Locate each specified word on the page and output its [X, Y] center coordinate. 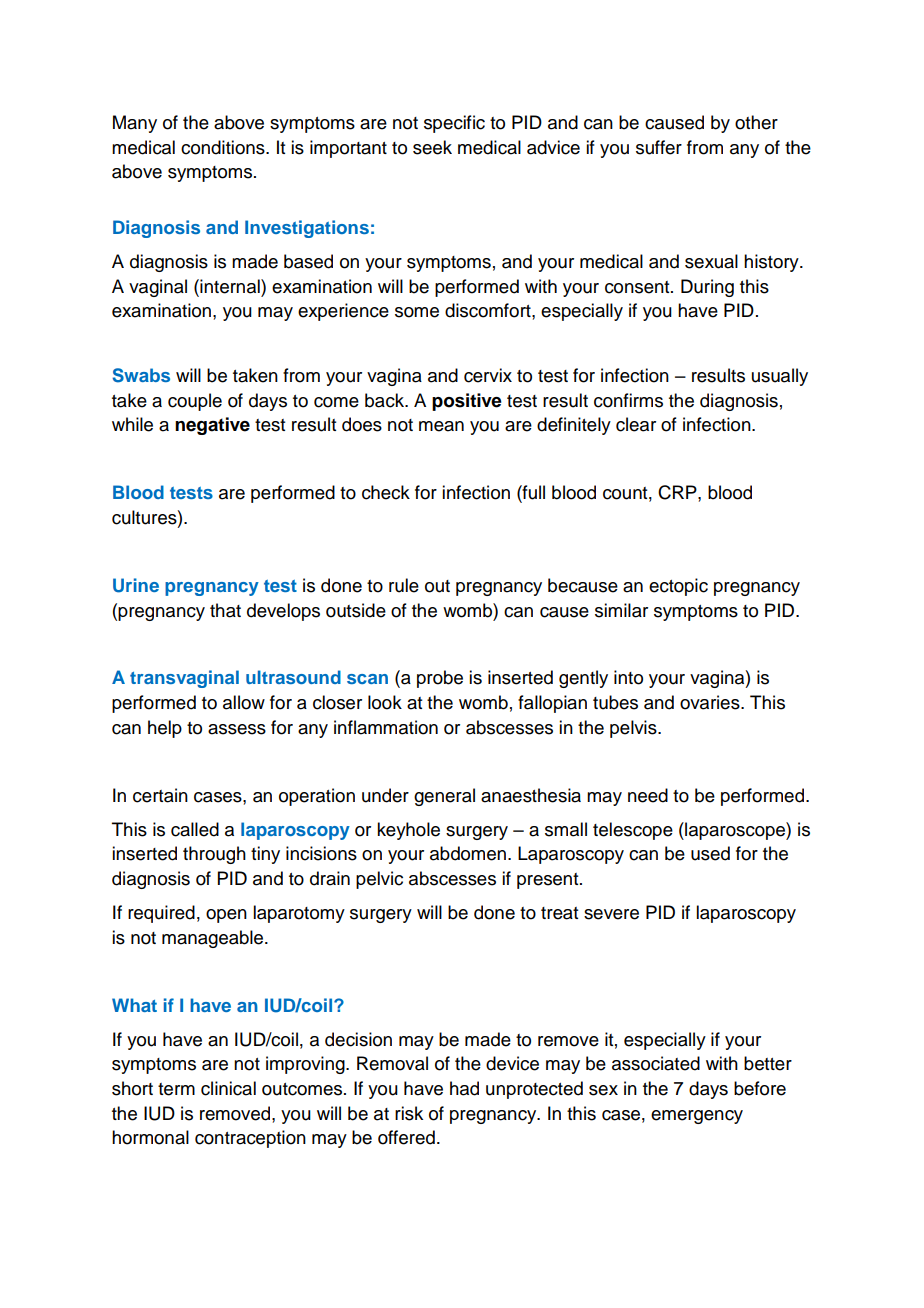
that [225, 610]
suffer [659, 147]
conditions [224, 147]
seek [432, 147]
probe [440, 679]
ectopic [678, 587]
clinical [228, 1088]
